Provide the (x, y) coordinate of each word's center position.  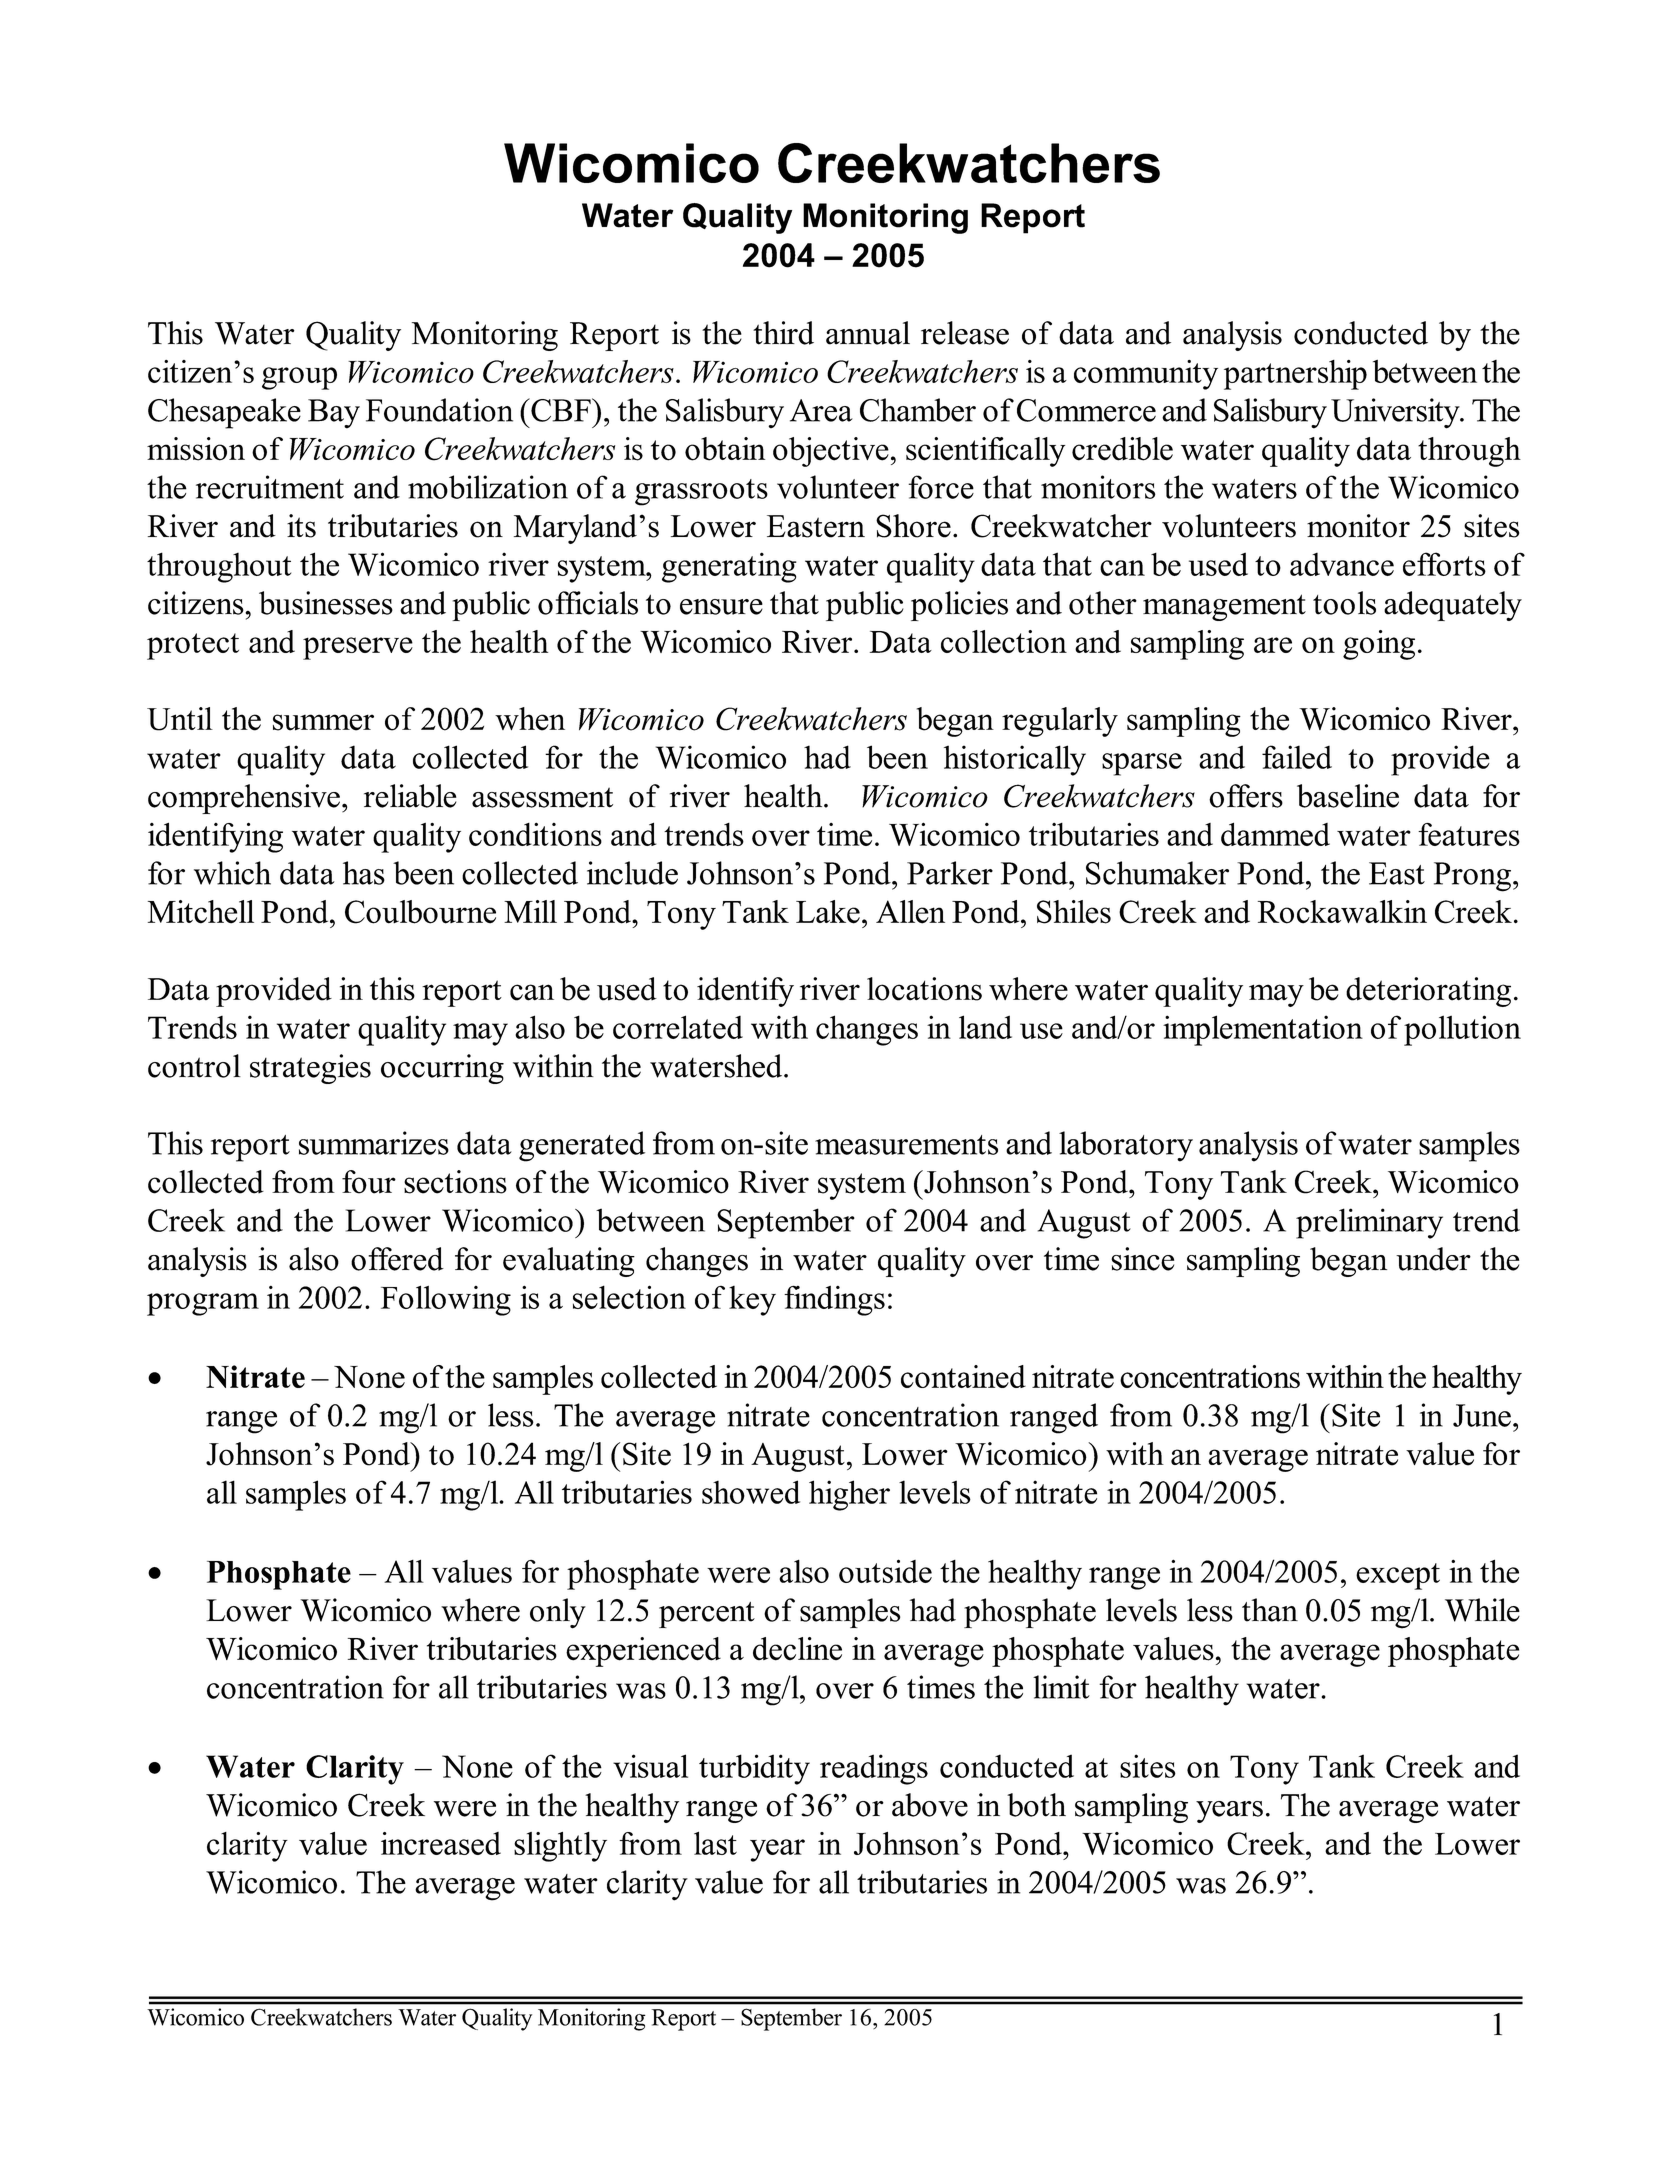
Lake (828, 912)
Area (821, 410)
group (299, 378)
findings (834, 1301)
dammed (1275, 834)
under (1433, 1259)
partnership (1295, 375)
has (364, 873)
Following (446, 1300)
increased (441, 1843)
